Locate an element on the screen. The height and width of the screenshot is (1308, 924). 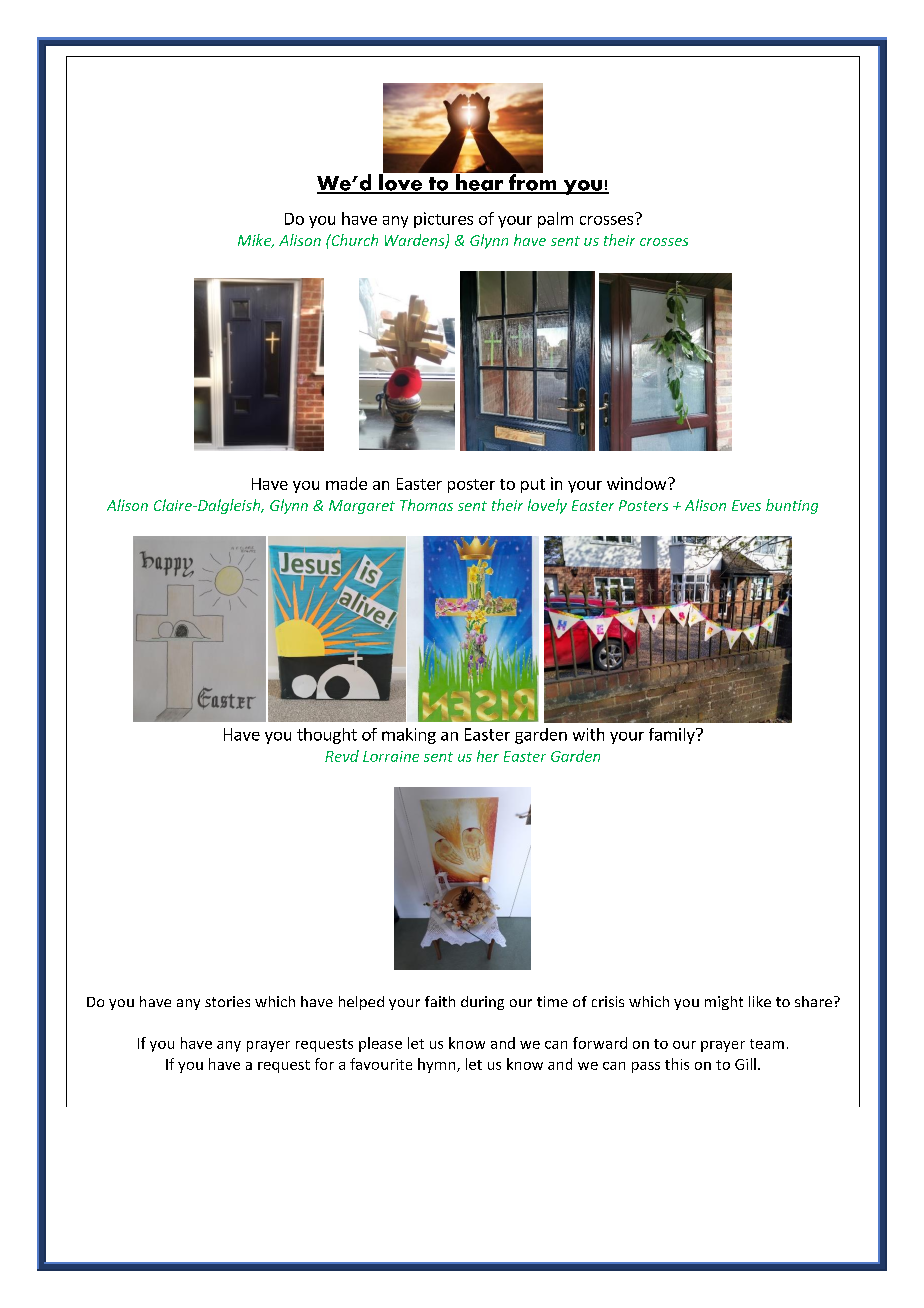
Eves is located at coordinates (746, 505).
